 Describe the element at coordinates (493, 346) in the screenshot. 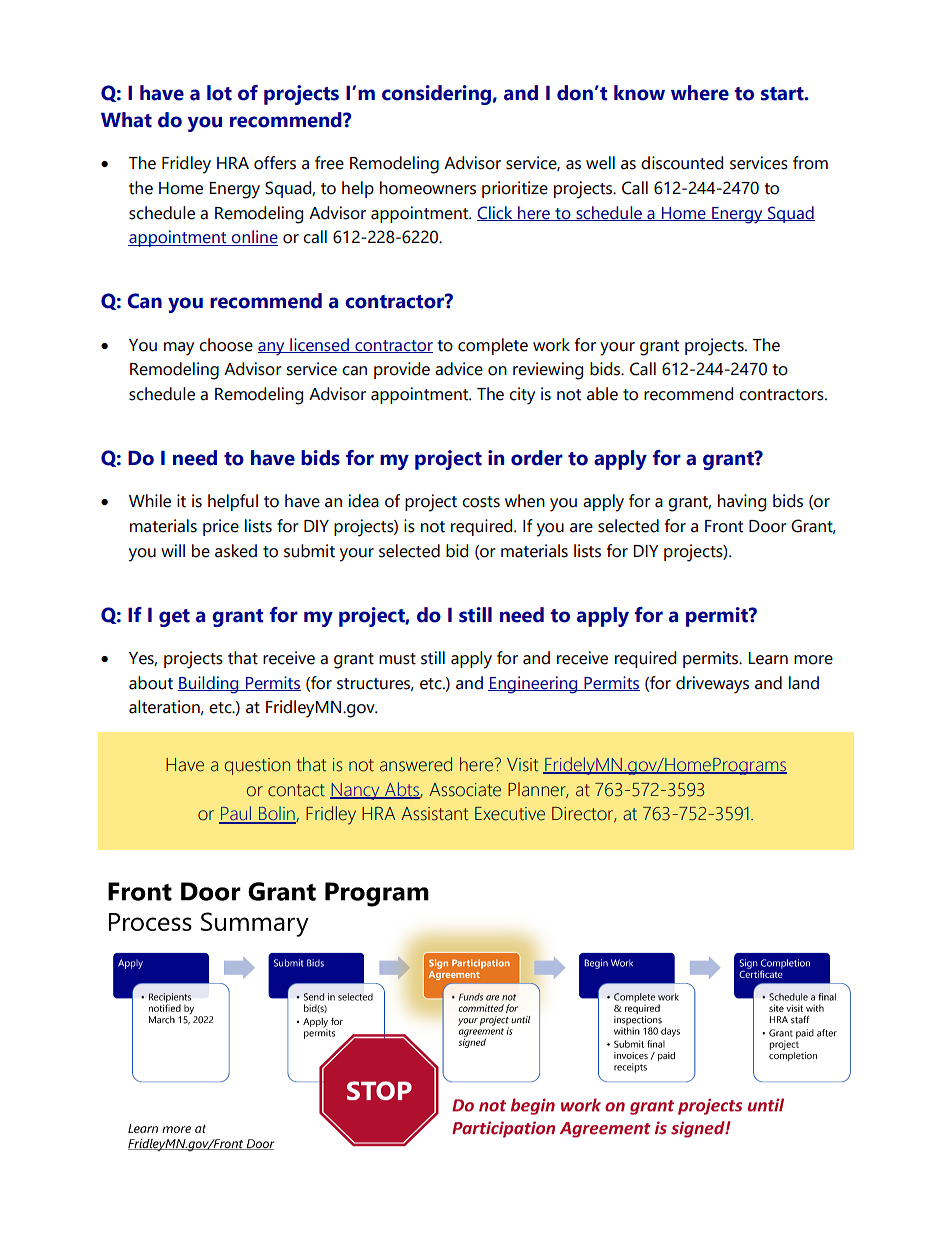

I see `complete` at that location.
